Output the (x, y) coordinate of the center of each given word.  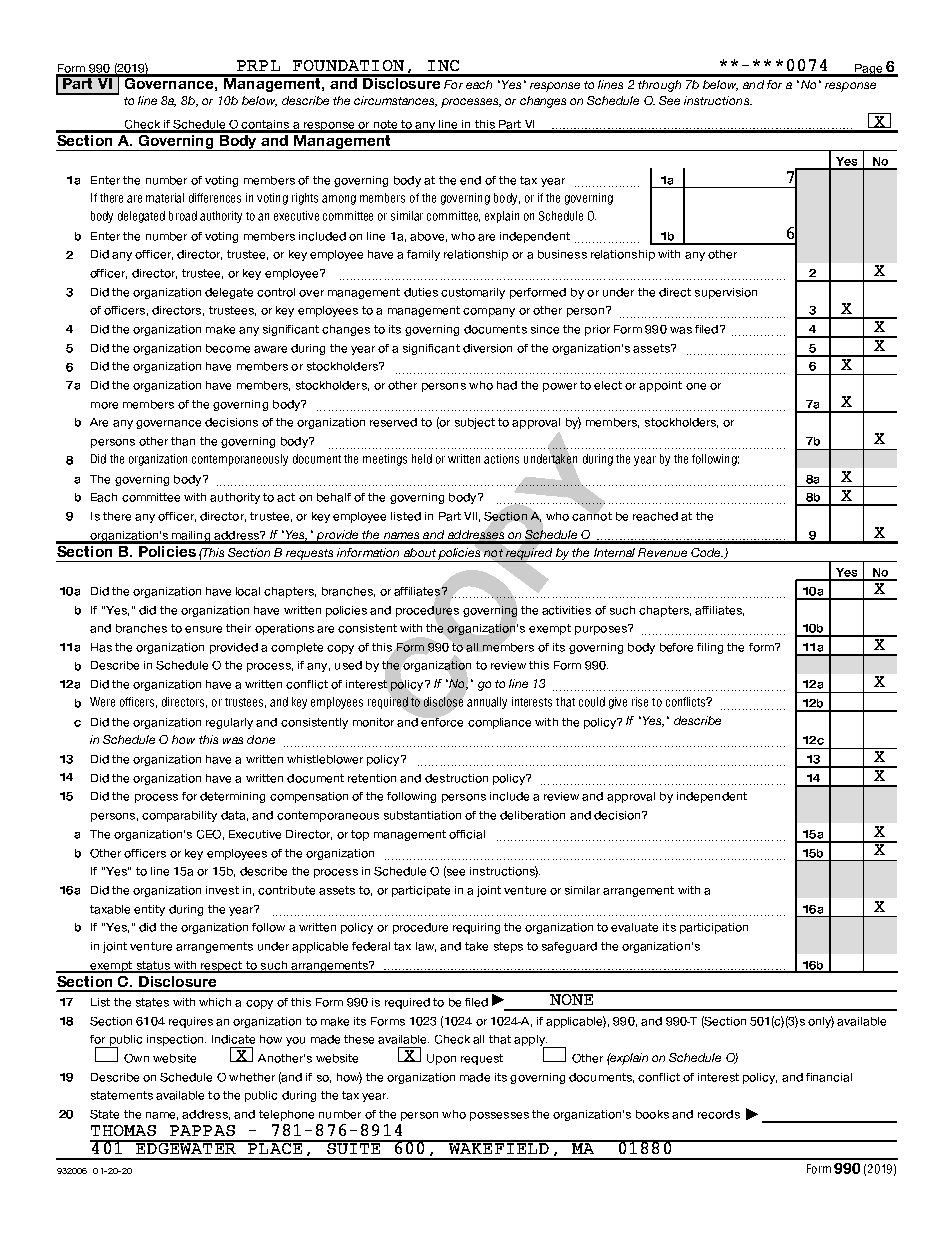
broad (183, 216)
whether (252, 1077)
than (183, 441)
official (467, 834)
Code (707, 552)
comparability (179, 816)
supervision (726, 293)
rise (640, 702)
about (420, 552)
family (423, 255)
